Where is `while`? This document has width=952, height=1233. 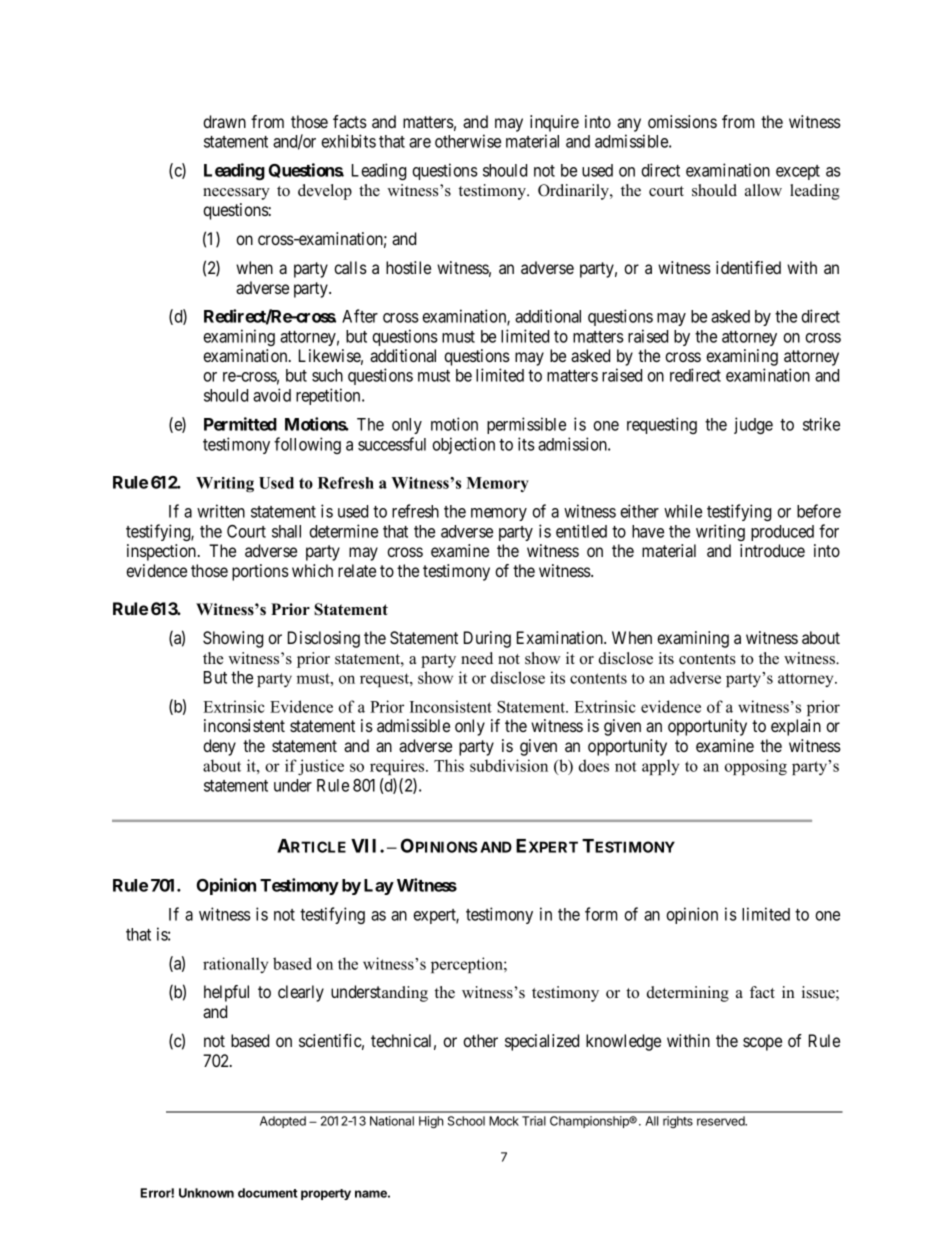
while is located at coordinates (683, 511).
